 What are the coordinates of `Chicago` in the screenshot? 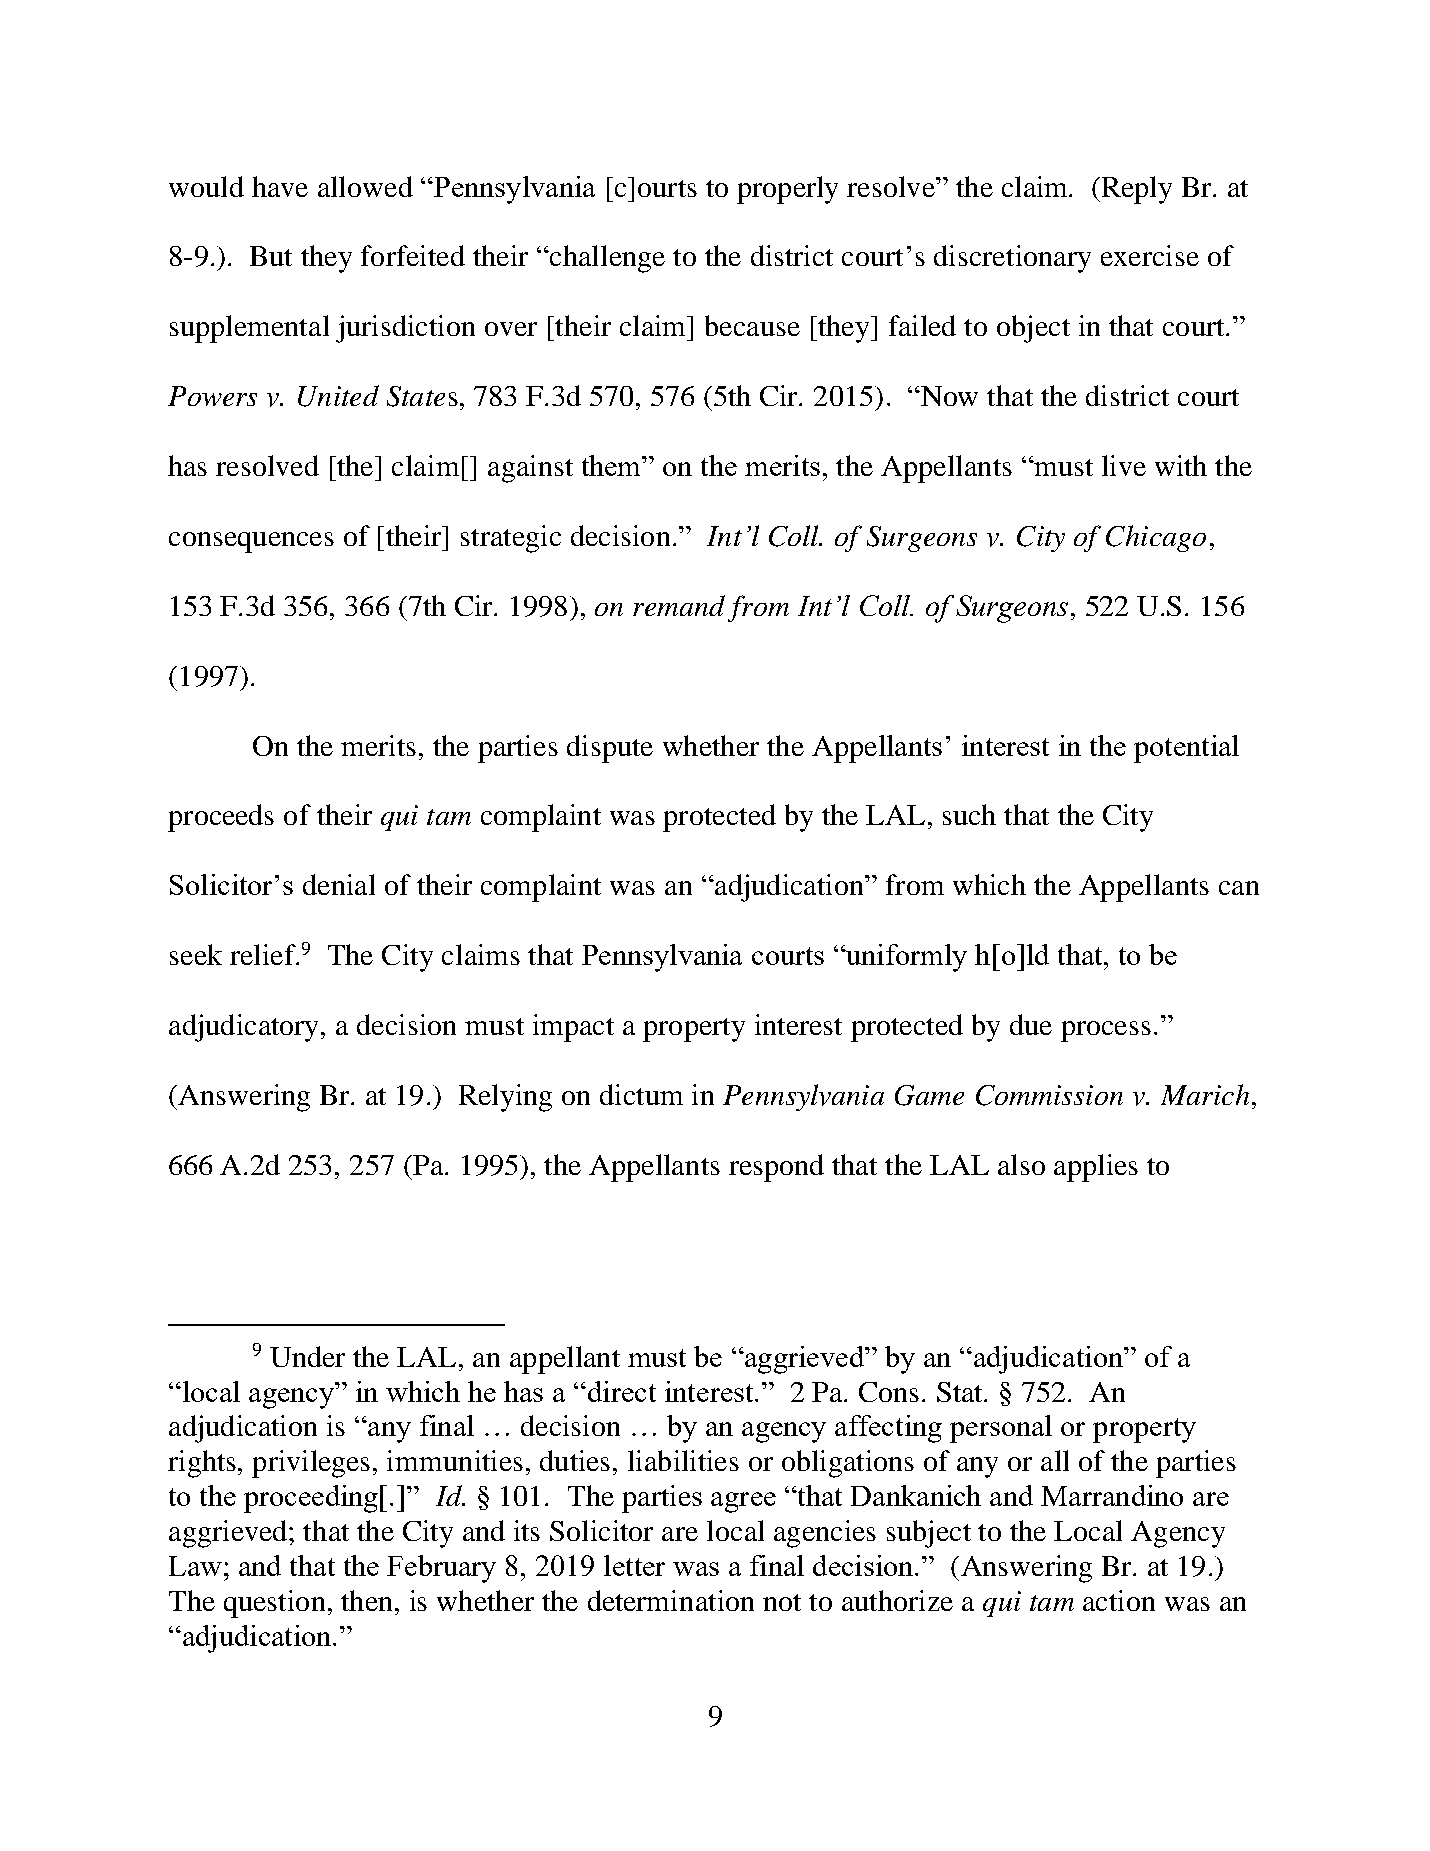 It's located at (1156, 538).
